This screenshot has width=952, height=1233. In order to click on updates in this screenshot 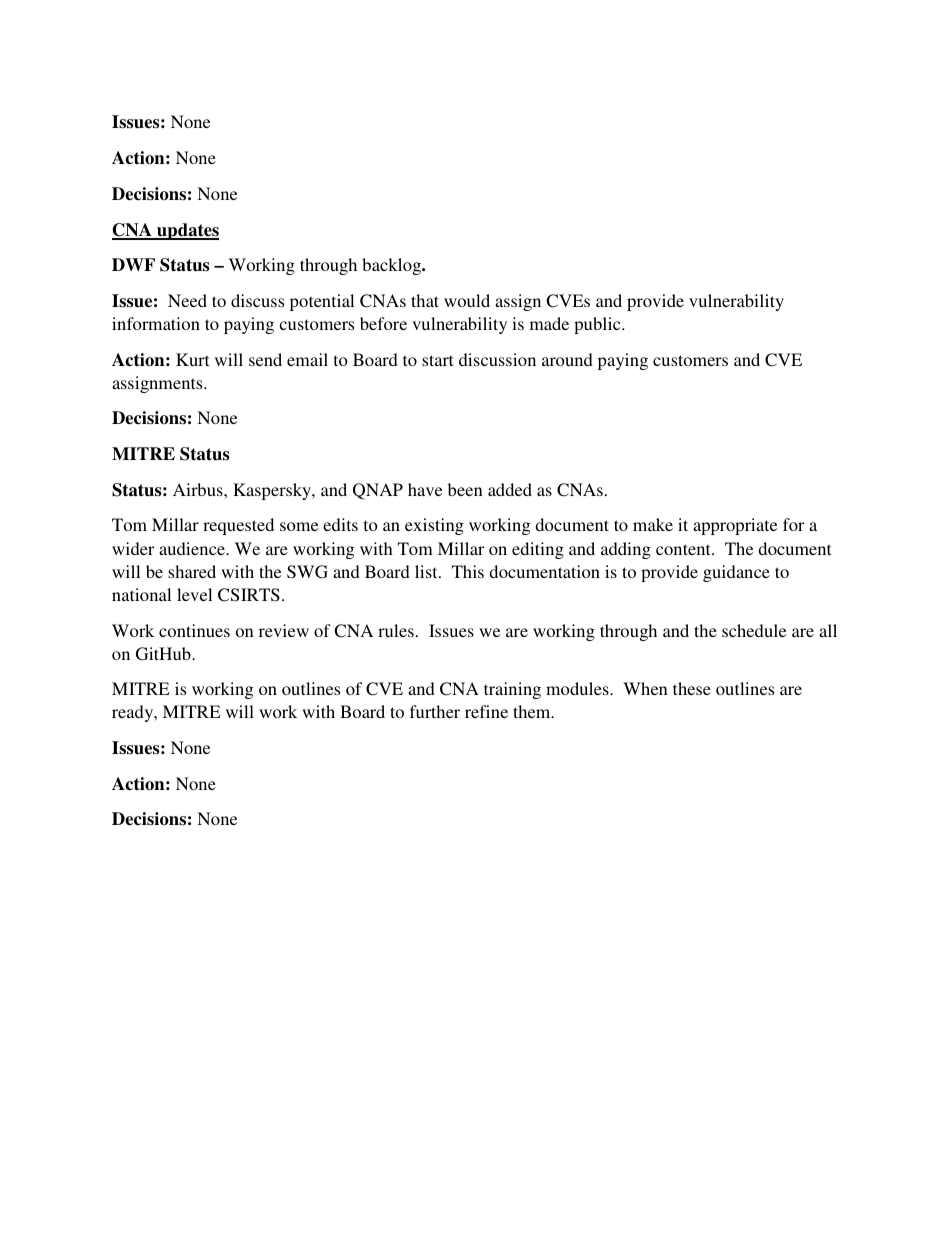, I will do `click(187, 231)`.
